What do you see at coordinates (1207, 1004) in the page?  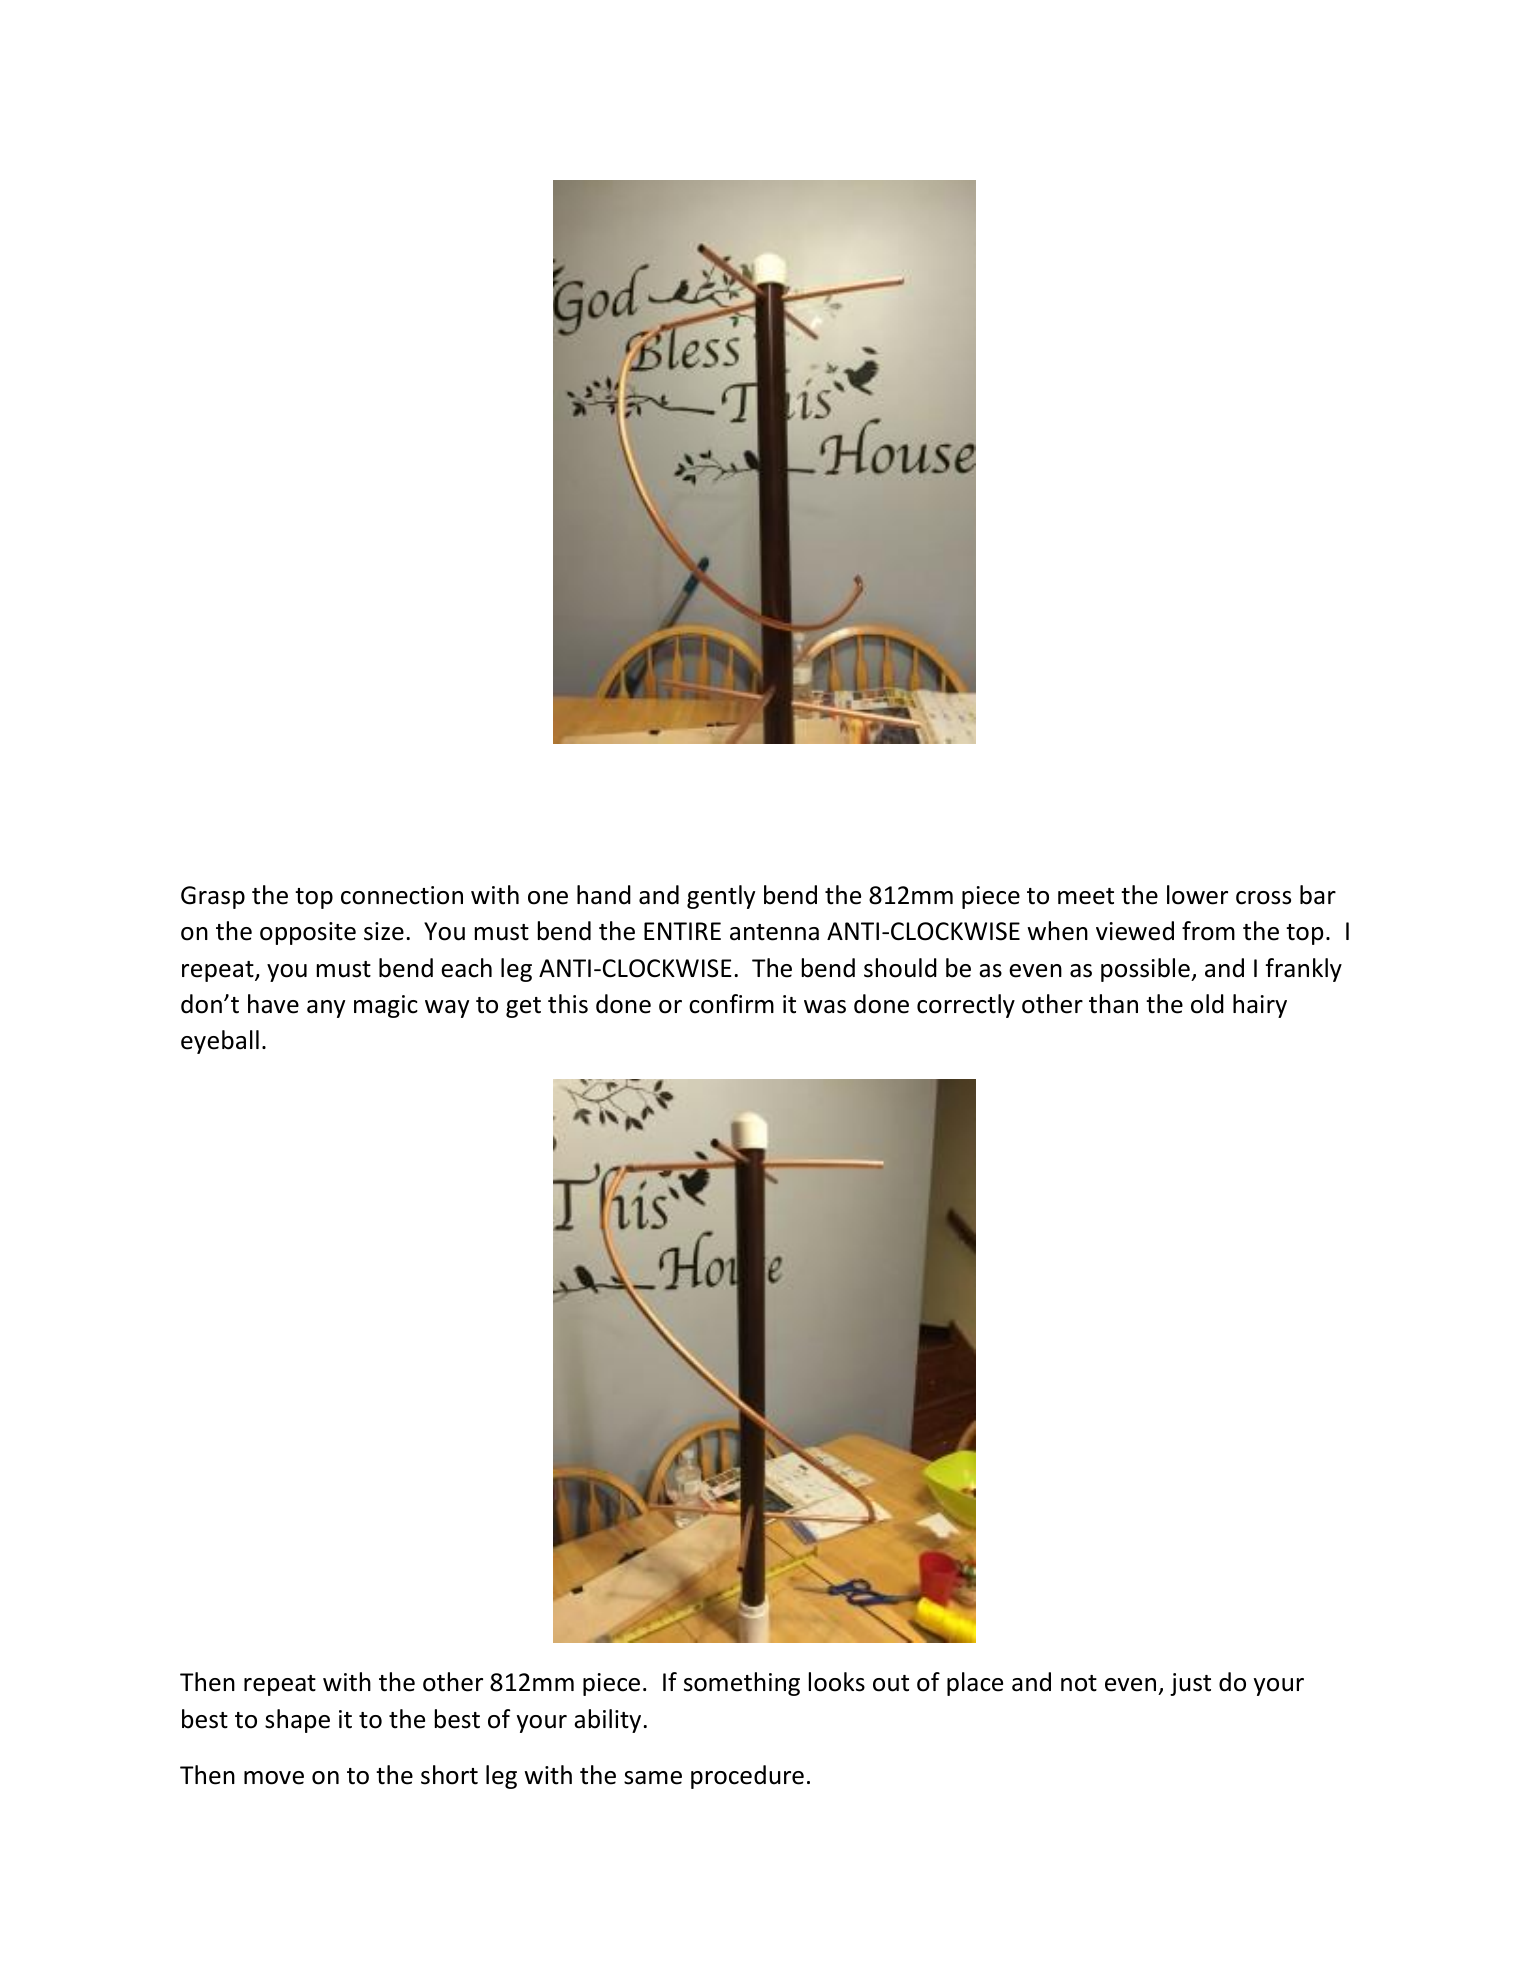 I see `old` at bounding box center [1207, 1004].
